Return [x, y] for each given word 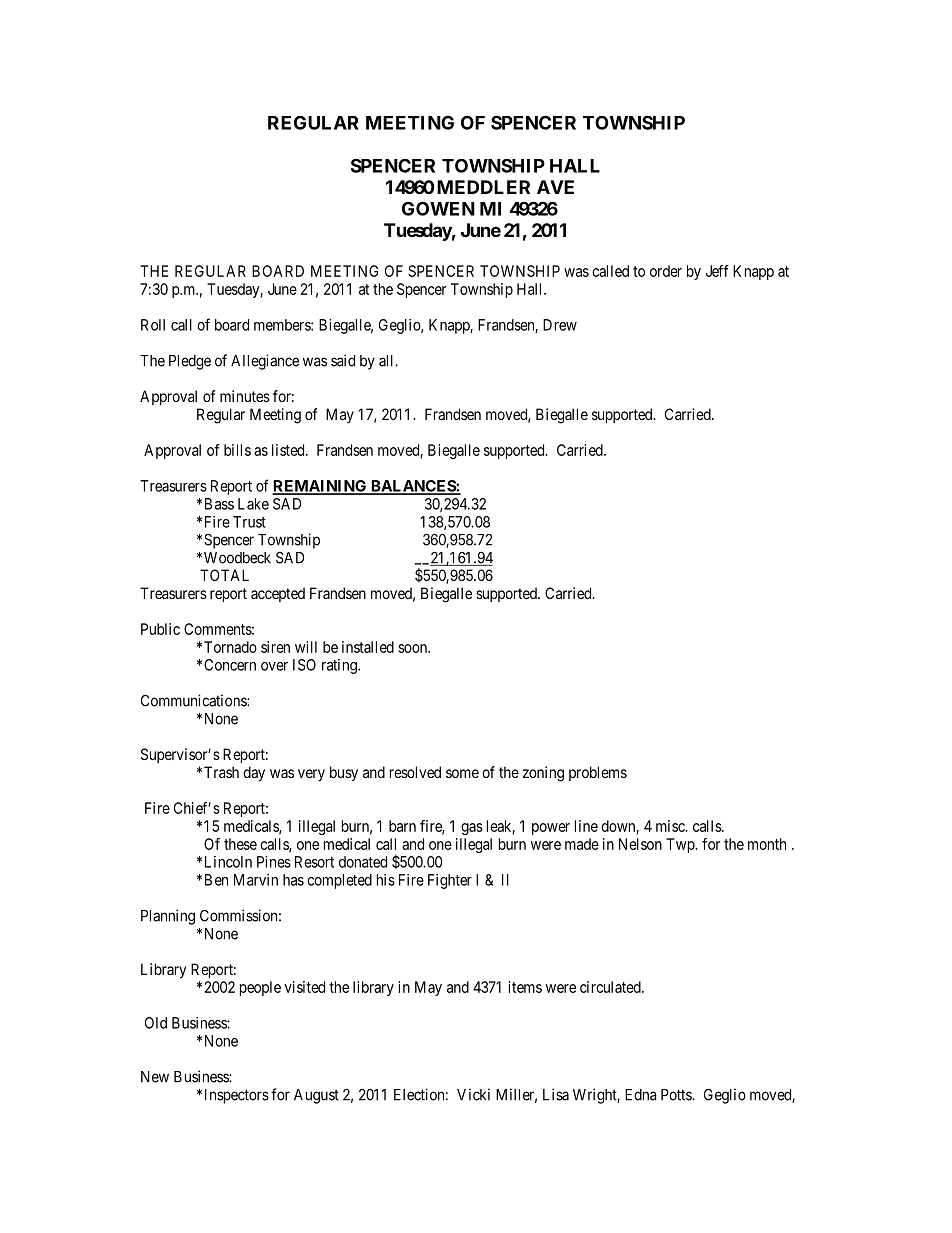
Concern [230, 665]
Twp [681, 845]
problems [598, 773]
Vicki [473, 1094]
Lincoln [228, 862]
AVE [555, 187]
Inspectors [237, 1096]
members [283, 325]
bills [237, 450]
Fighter [450, 881]
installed [368, 647]
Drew [560, 325]
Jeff [717, 271]
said [343, 360]
